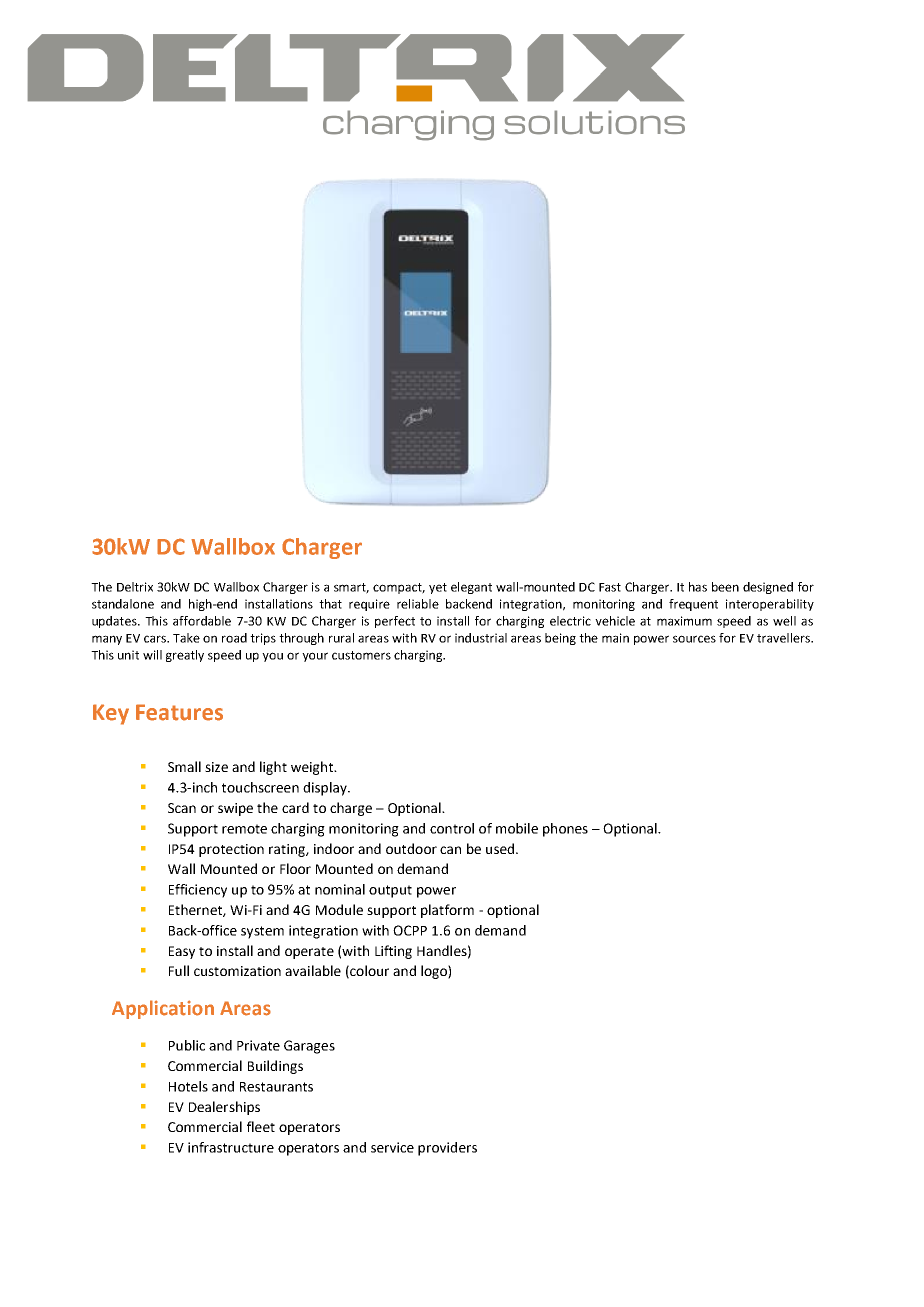 Image resolution: width=924 pixels, height=1307 pixels. Describe the element at coordinates (565, 830) in the image. I see `phones` at that location.
